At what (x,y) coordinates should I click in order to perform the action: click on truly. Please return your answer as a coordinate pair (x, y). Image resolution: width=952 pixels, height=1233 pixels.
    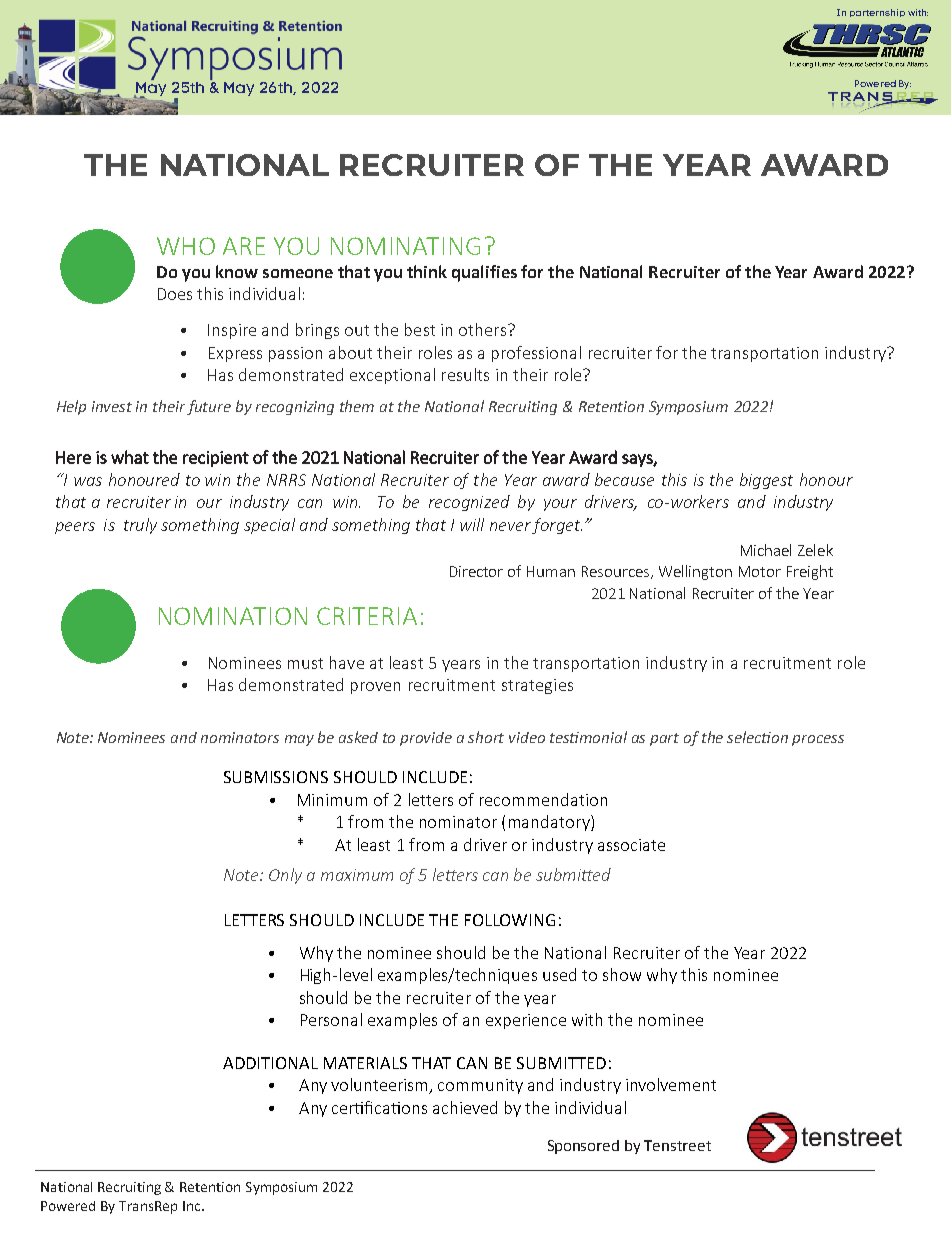
    Looking at the image, I should click on (140, 526).
